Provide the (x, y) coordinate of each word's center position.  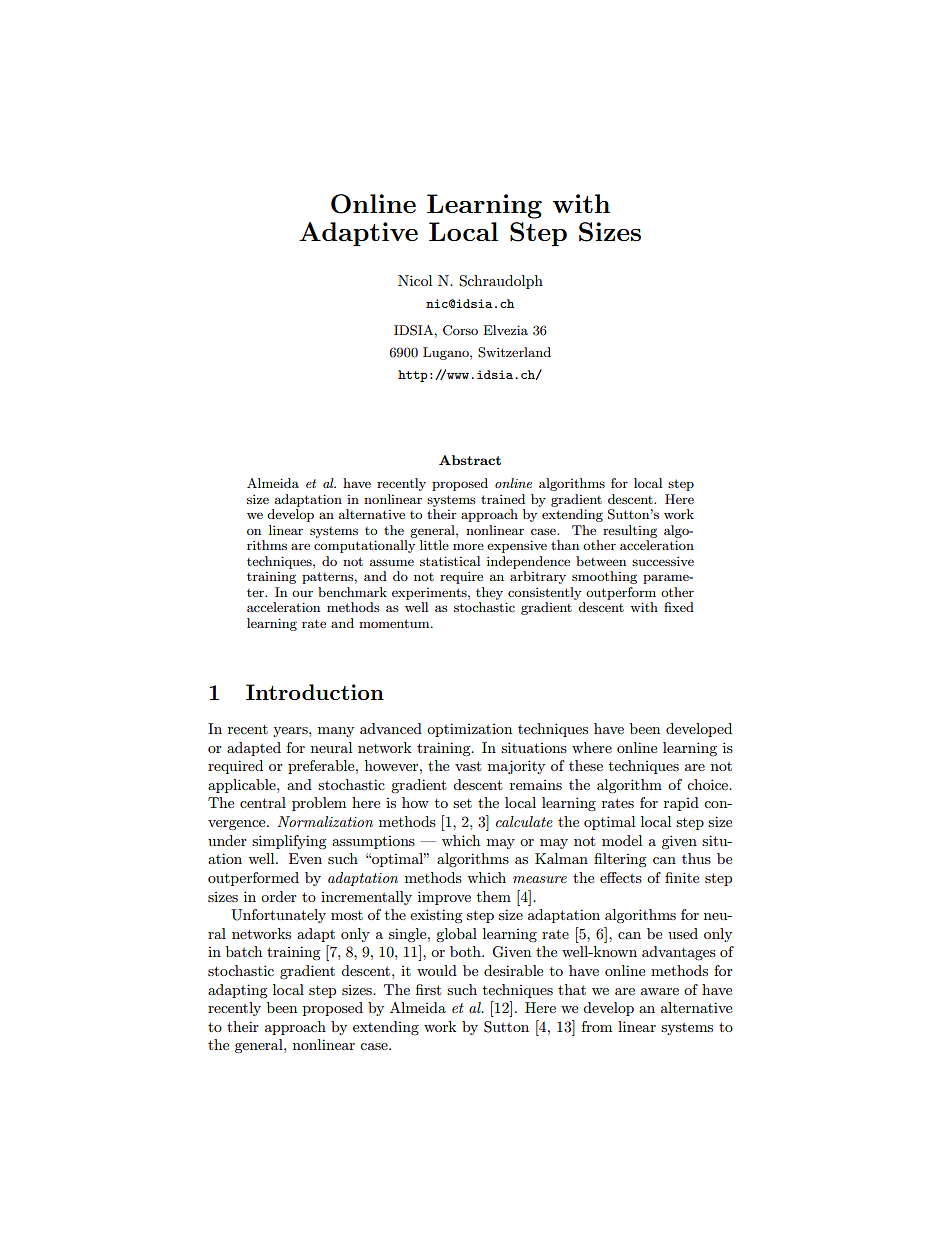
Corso (460, 330)
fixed (679, 607)
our (302, 594)
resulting (630, 531)
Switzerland (514, 352)
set (462, 803)
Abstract (470, 460)
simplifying (289, 842)
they (489, 593)
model (622, 840)
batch (244, 951)
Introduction (315, 692)
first (428, 989)
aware (660, 991)
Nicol (415, 280)
